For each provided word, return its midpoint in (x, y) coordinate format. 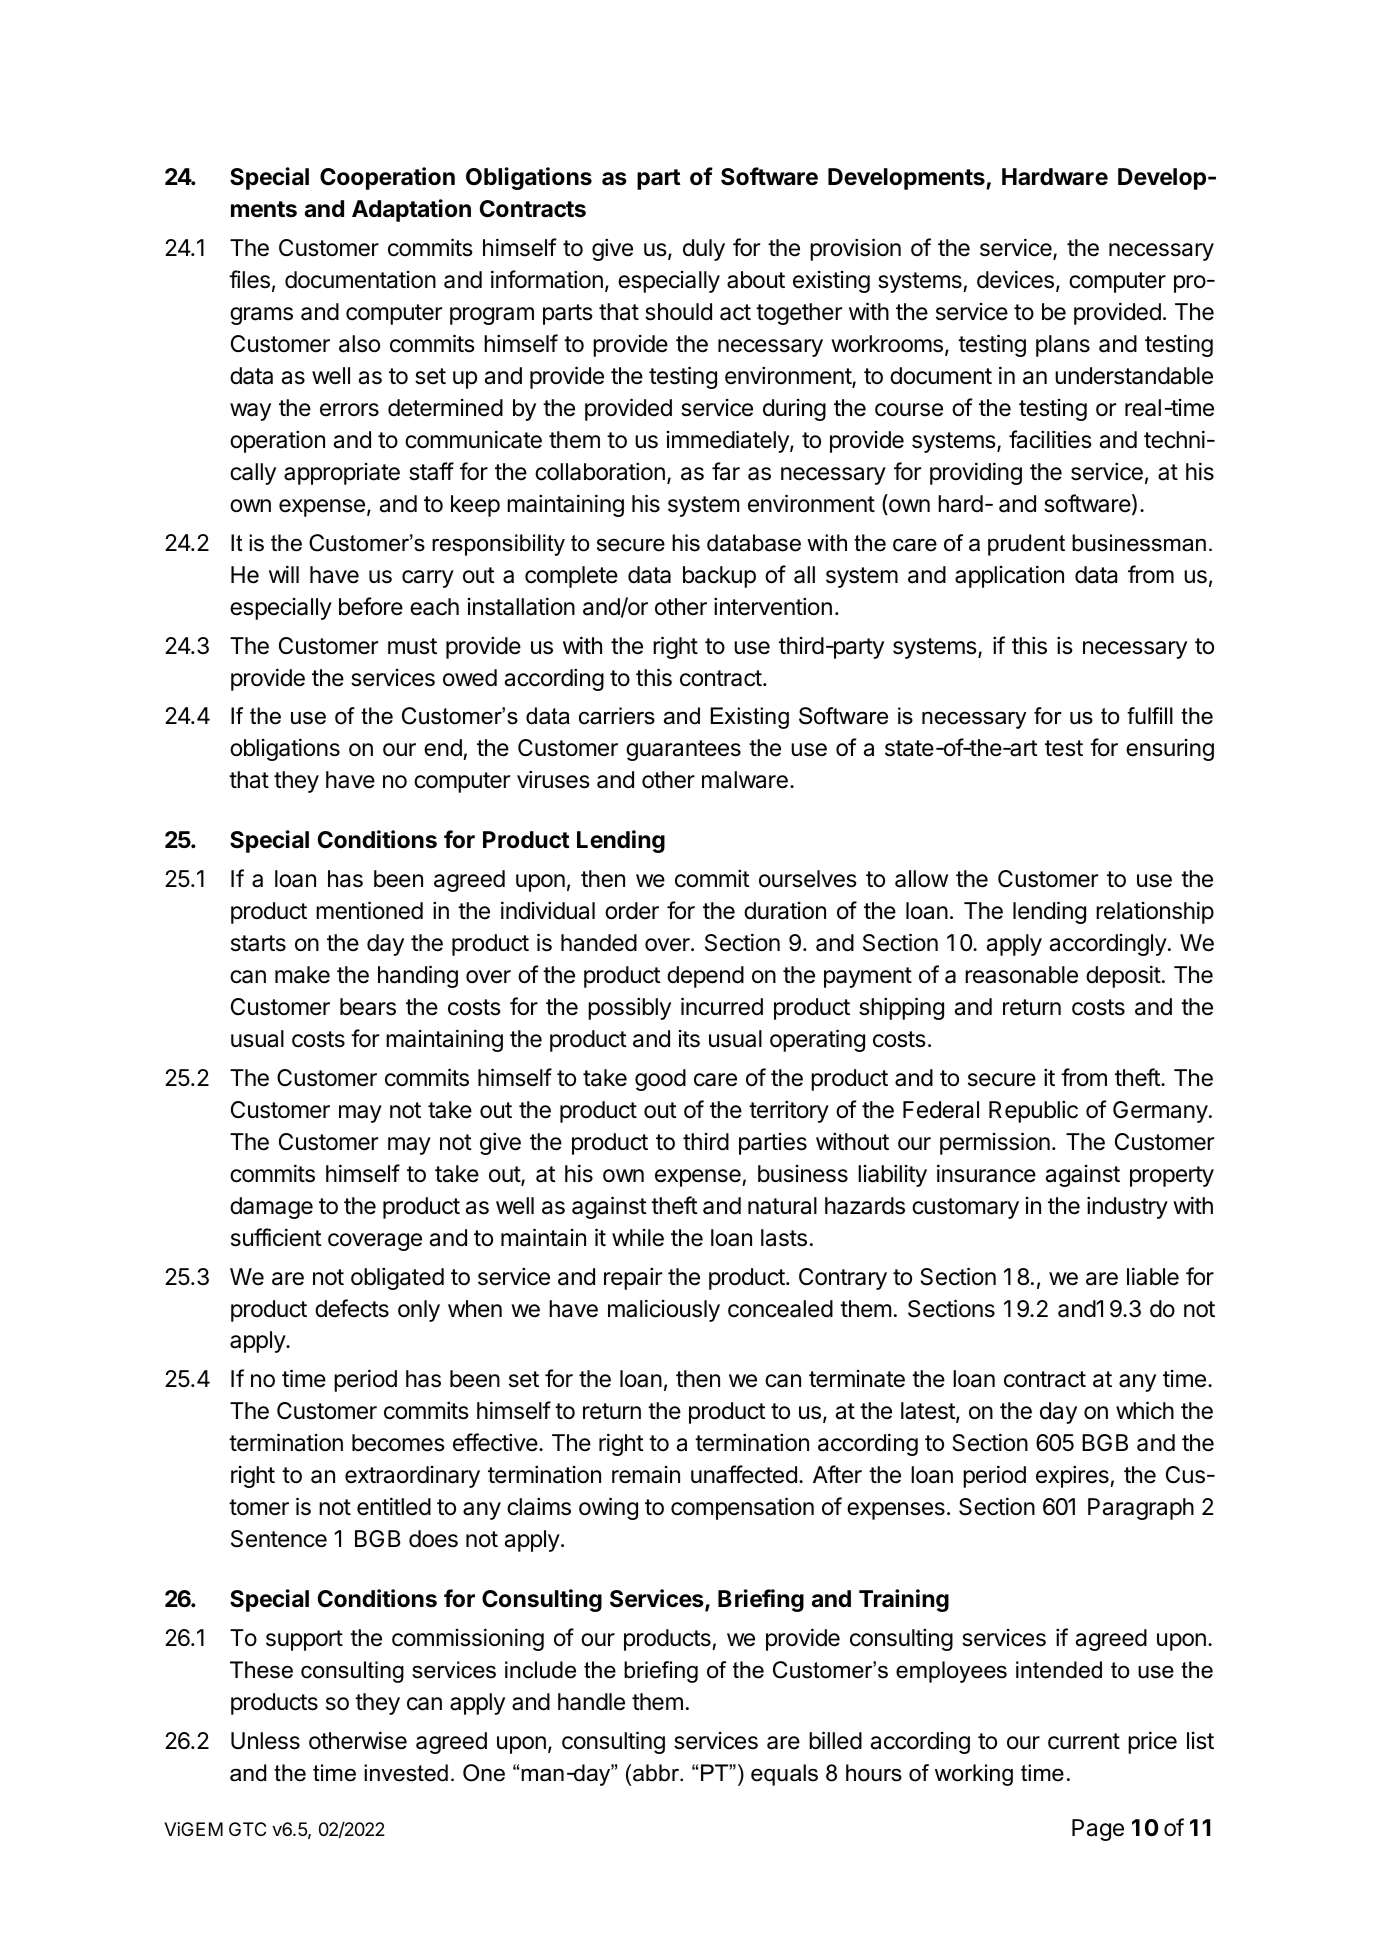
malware (745, 780)
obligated (397, 1278)
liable (1153, 1276)
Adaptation (411, 210)
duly (704, 250)
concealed (780, 1309)
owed (470, 678)
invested (406, 1773)
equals (784, 1775)
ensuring (1170, 750)
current (1084, 1741)
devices (1015, 279)
